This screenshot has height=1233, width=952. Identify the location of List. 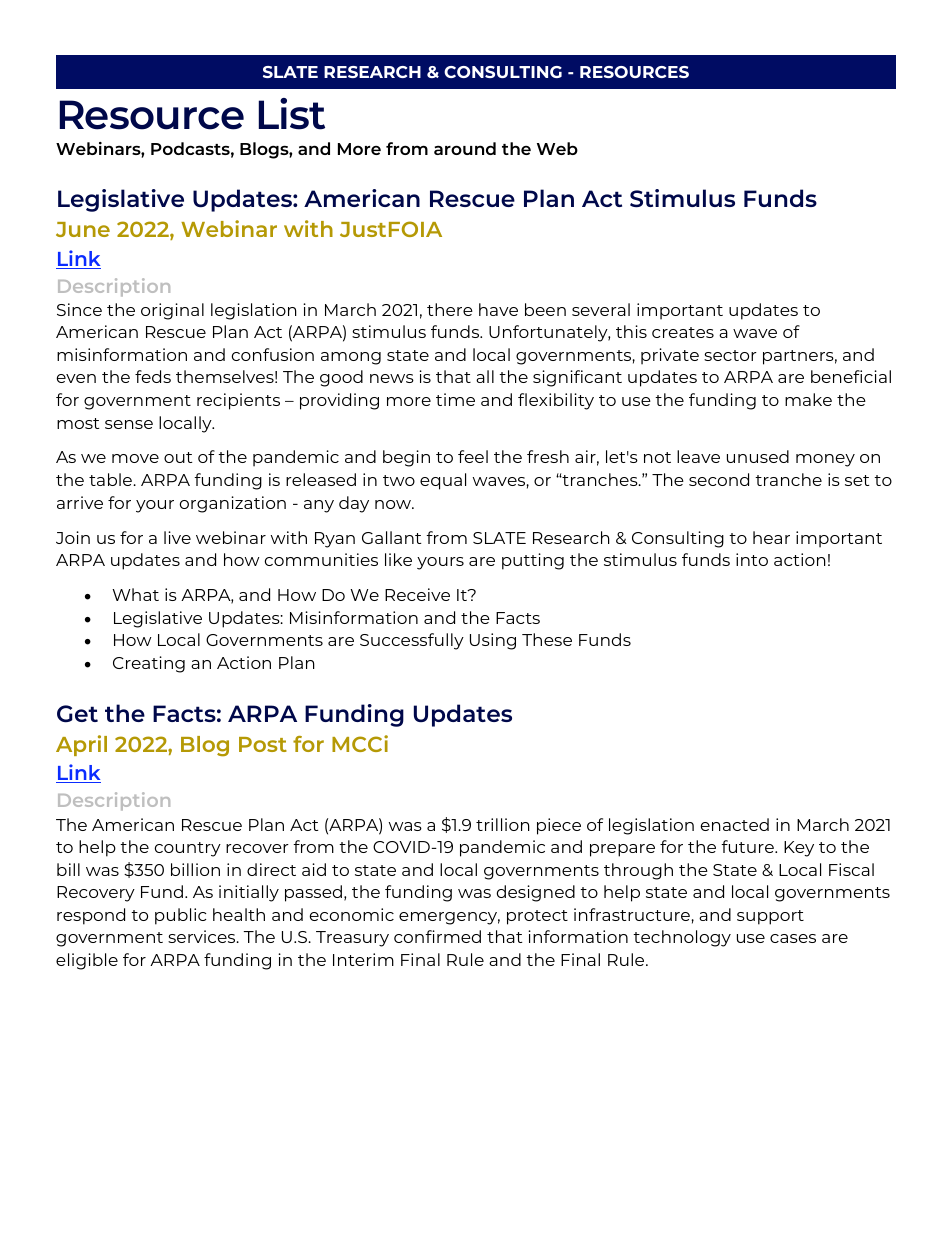
(292, 114).
